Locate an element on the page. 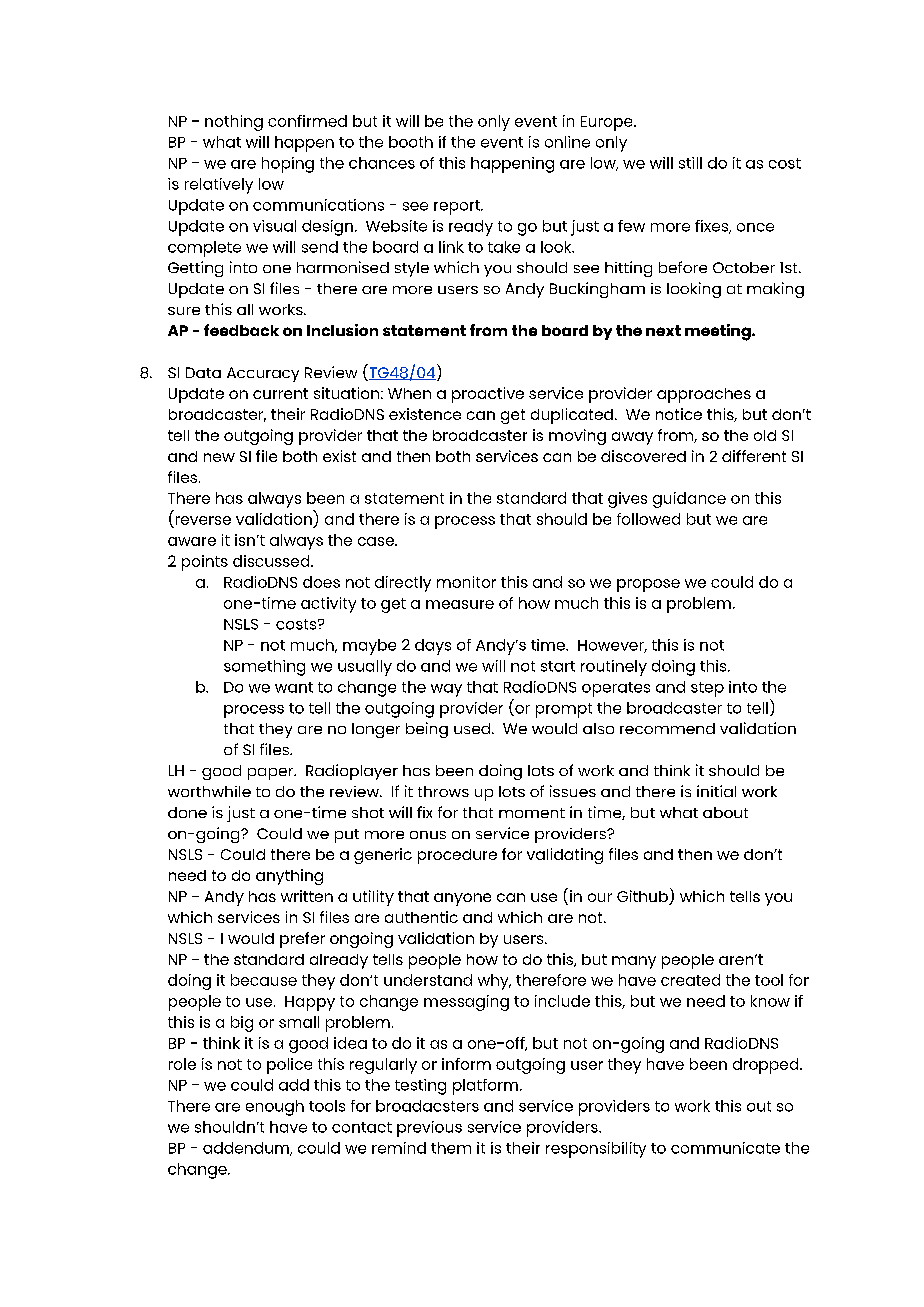 Image resolution: width=924 pixels, height=1307 pixels. report is located at coordinates (458, 207).
